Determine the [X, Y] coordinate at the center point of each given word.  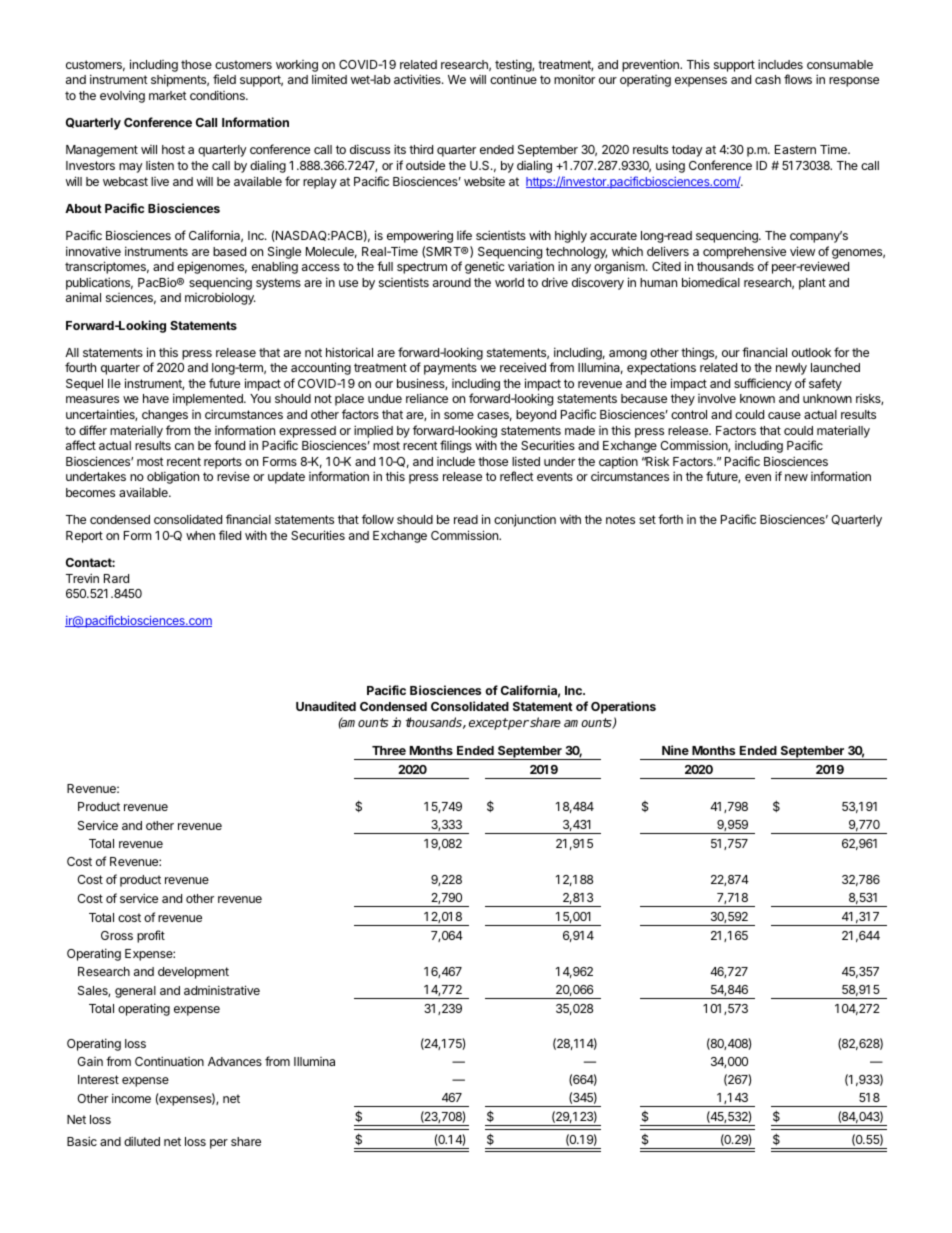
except [488, 724]
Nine [675, 750]
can [184, 446]
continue [513, 79]
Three [389, 750]
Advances [235, 1061]
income [131, 1098]
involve [717, 398]
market [168, 95]
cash [768, 79]
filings [456, 446]
